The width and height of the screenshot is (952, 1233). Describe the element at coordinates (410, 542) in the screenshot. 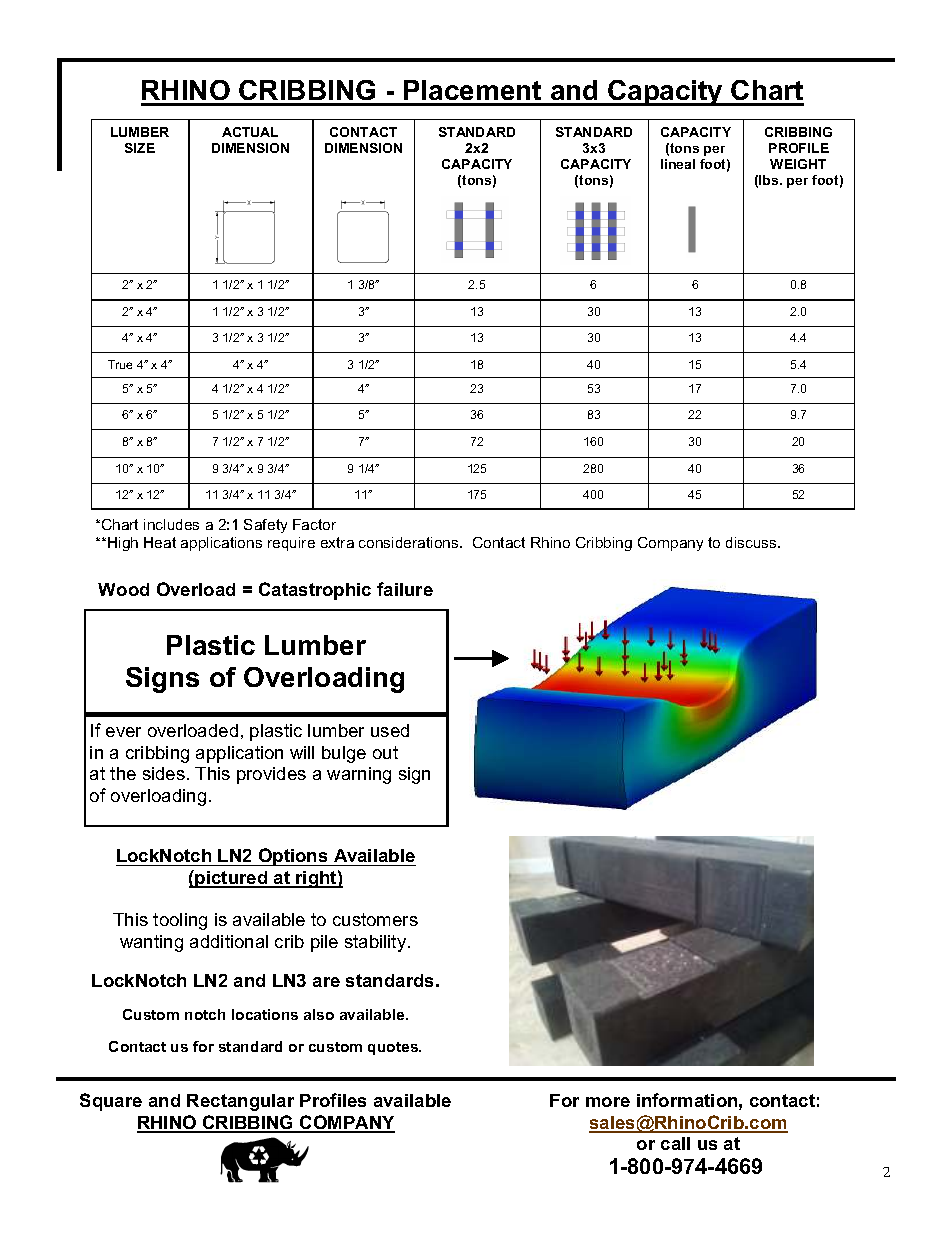

I see `considerations` at that location.
